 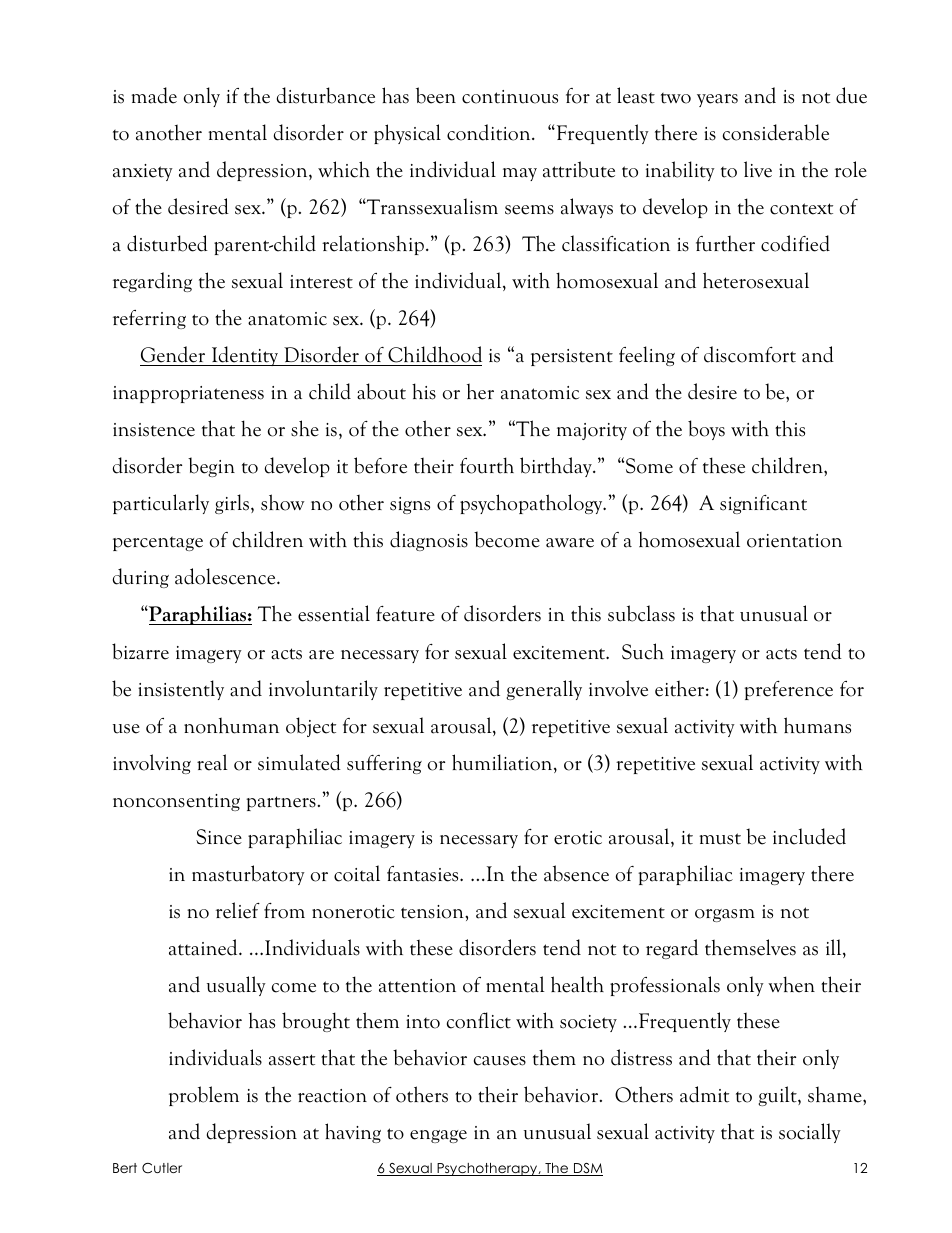 What do you see at coordinates (776, 132) in the image?
I see `considerable` at bounding box center [776, 132].
